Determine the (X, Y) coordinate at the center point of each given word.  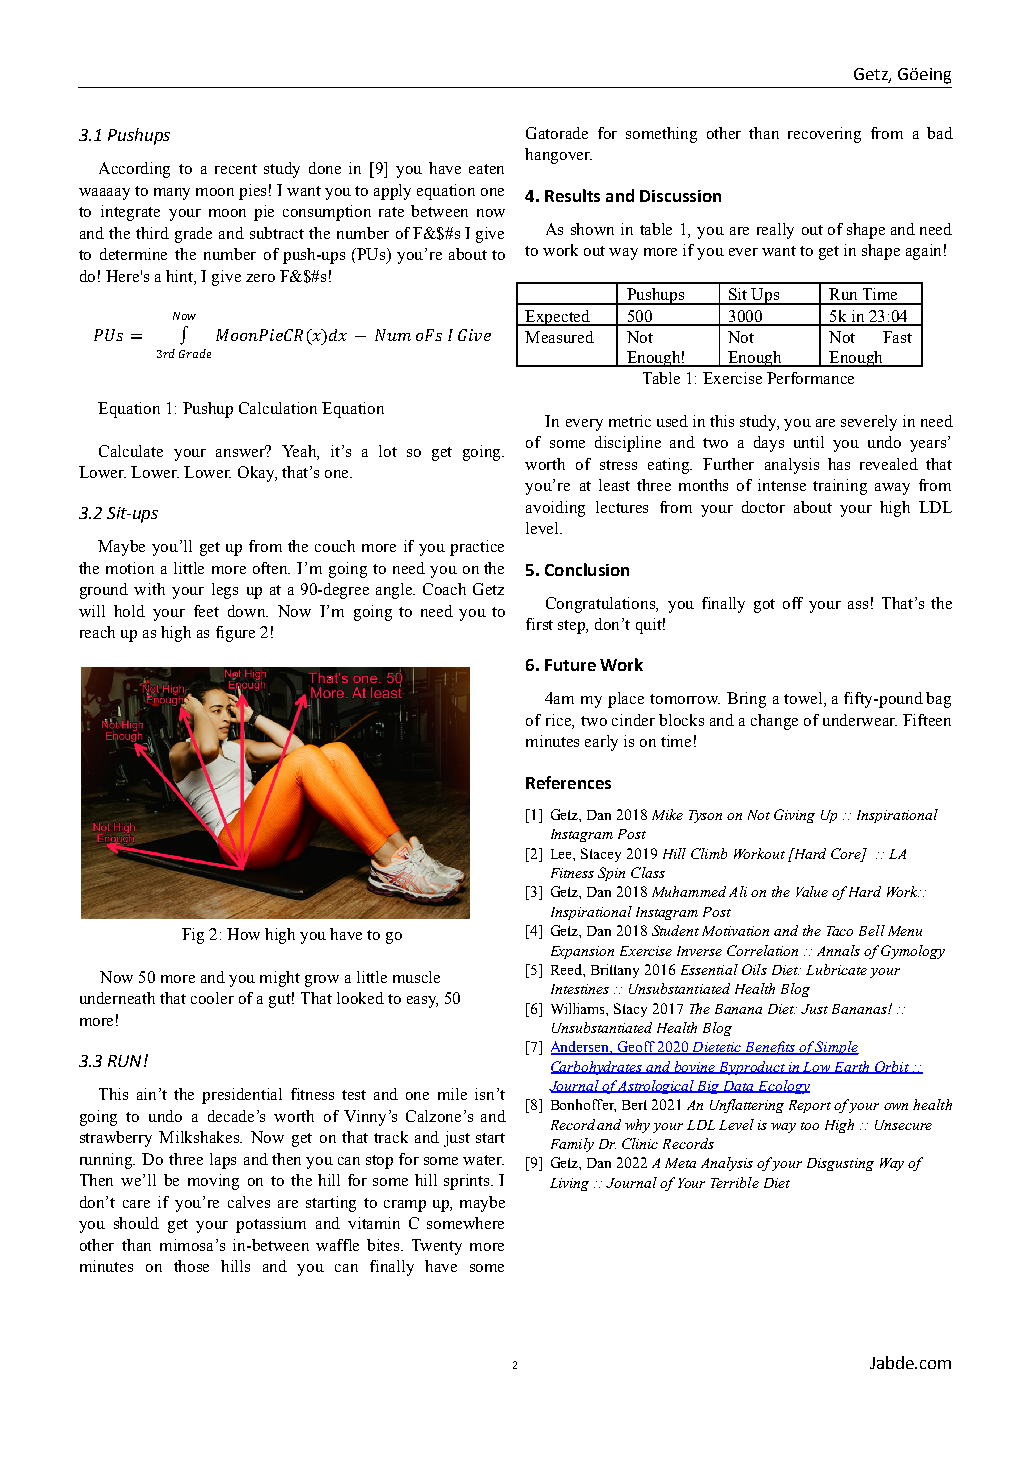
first (539, 624)
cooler (212, 998)
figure (235, 634)
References (568, 782)
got (764, 606)
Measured (559, 337)
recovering (824, 135)
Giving (794, 816)
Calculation (278, 408)
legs (225, 591)
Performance (810, 378)
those (191, 1266)
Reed (567, 969)
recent (236, 169)
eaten (486, 169)
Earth (852, 1067)
